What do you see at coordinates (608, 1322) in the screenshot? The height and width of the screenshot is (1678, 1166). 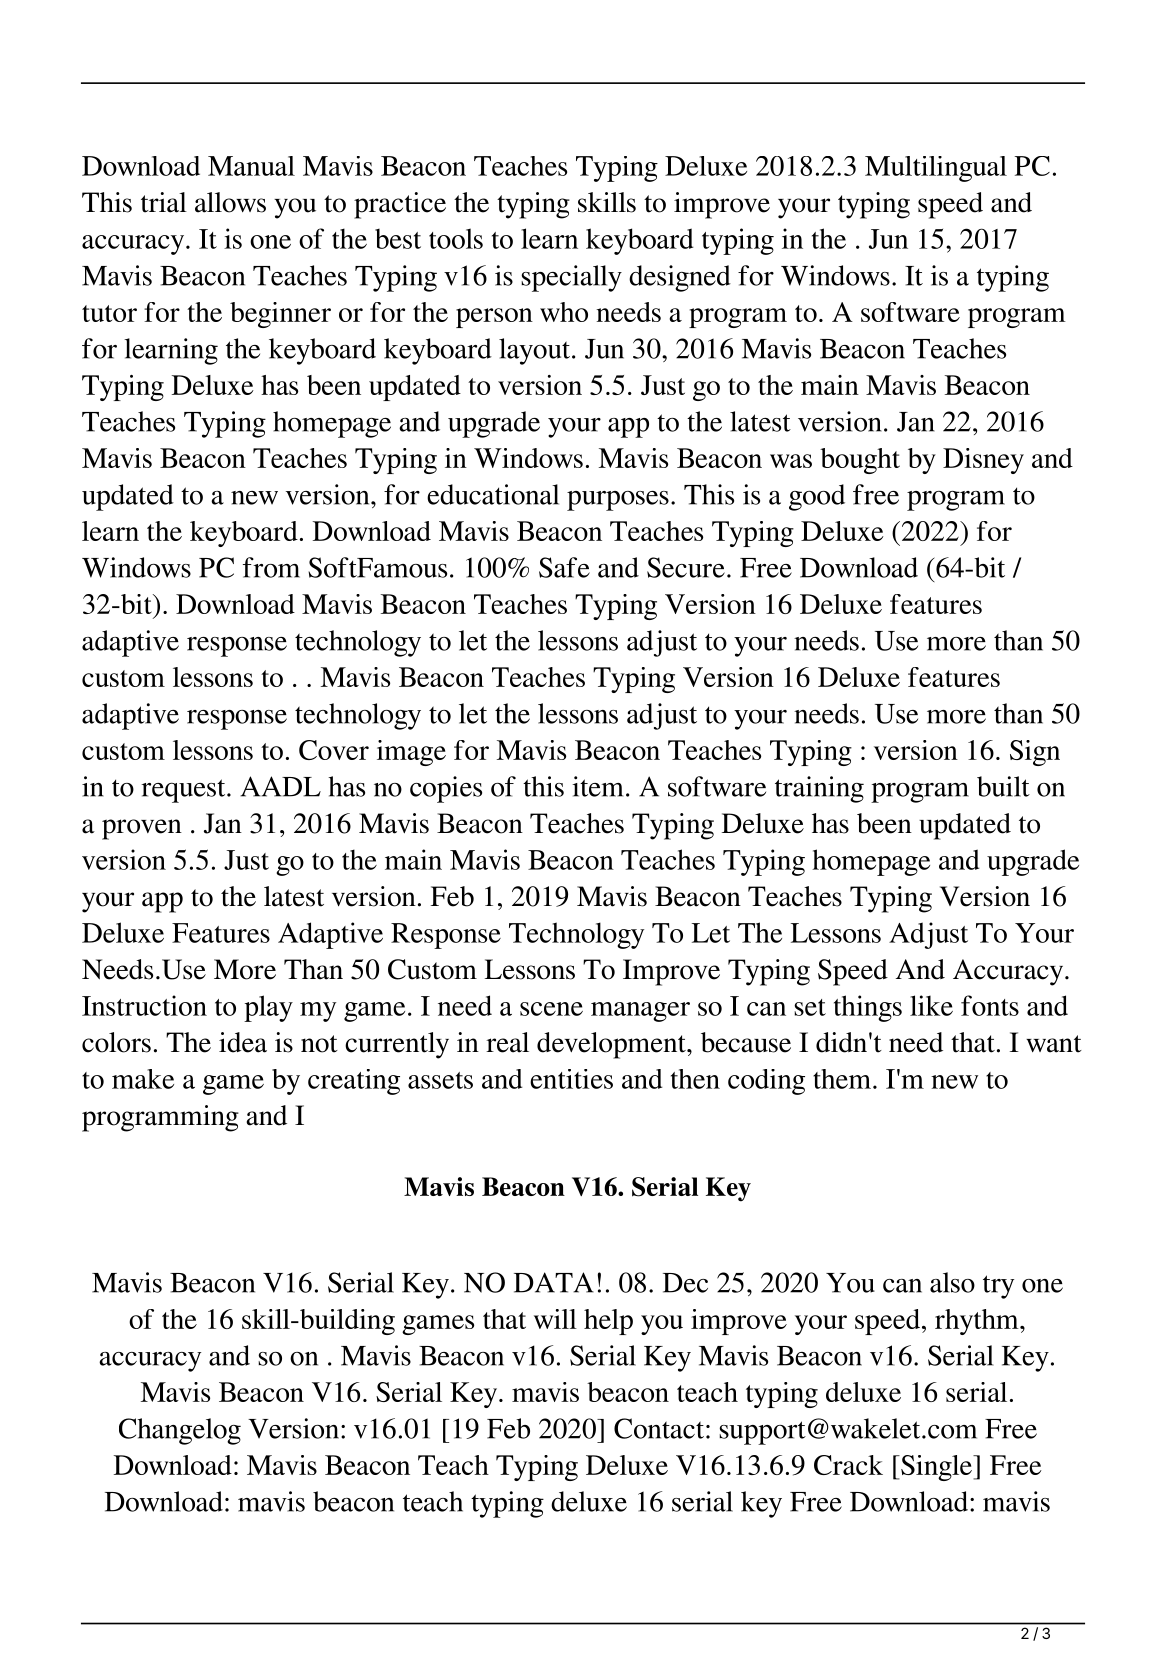 I see `help` at bounding box center [608, 1322].
